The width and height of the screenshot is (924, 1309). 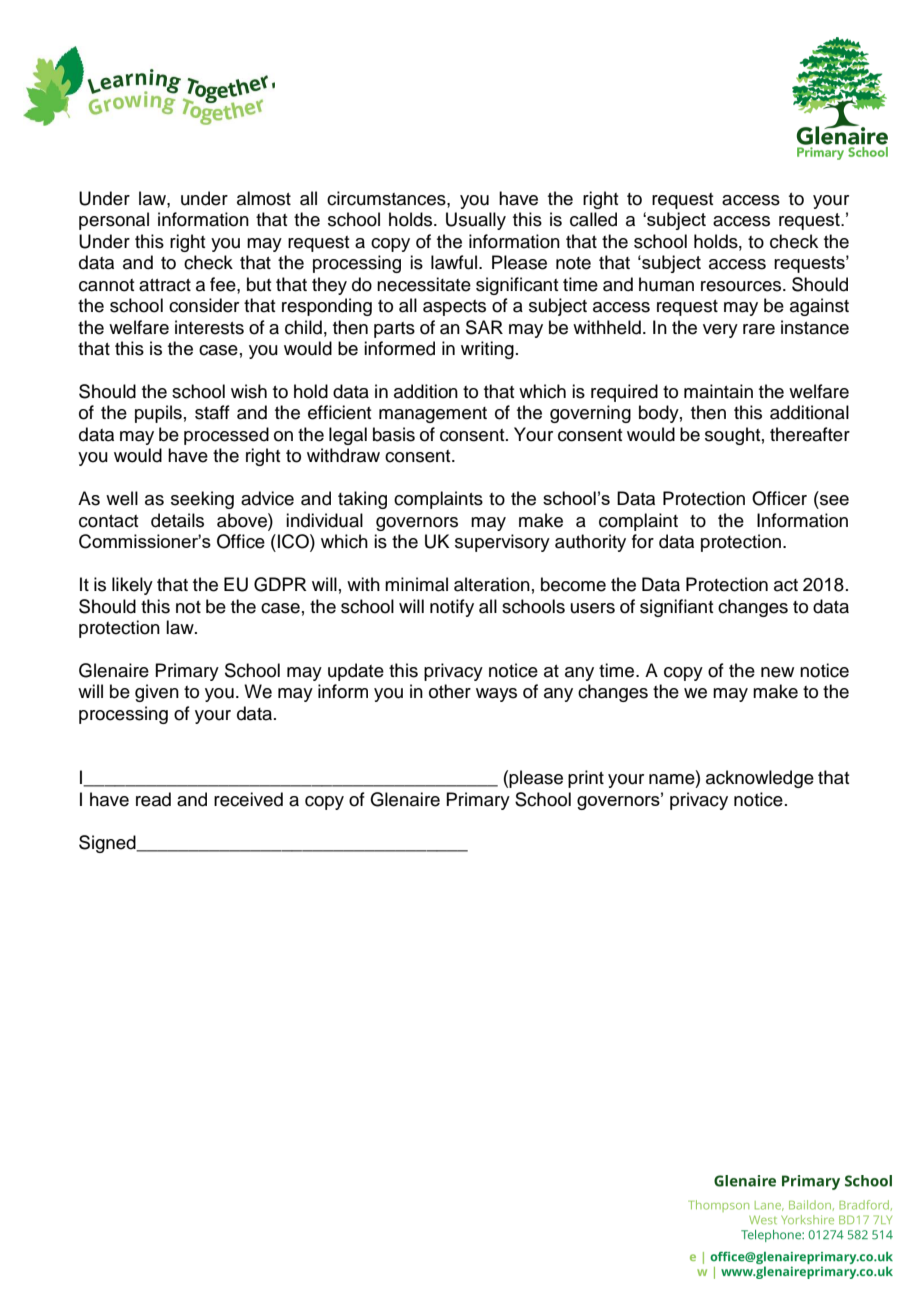 I want to click on likely, so click(x=132, y=586).
